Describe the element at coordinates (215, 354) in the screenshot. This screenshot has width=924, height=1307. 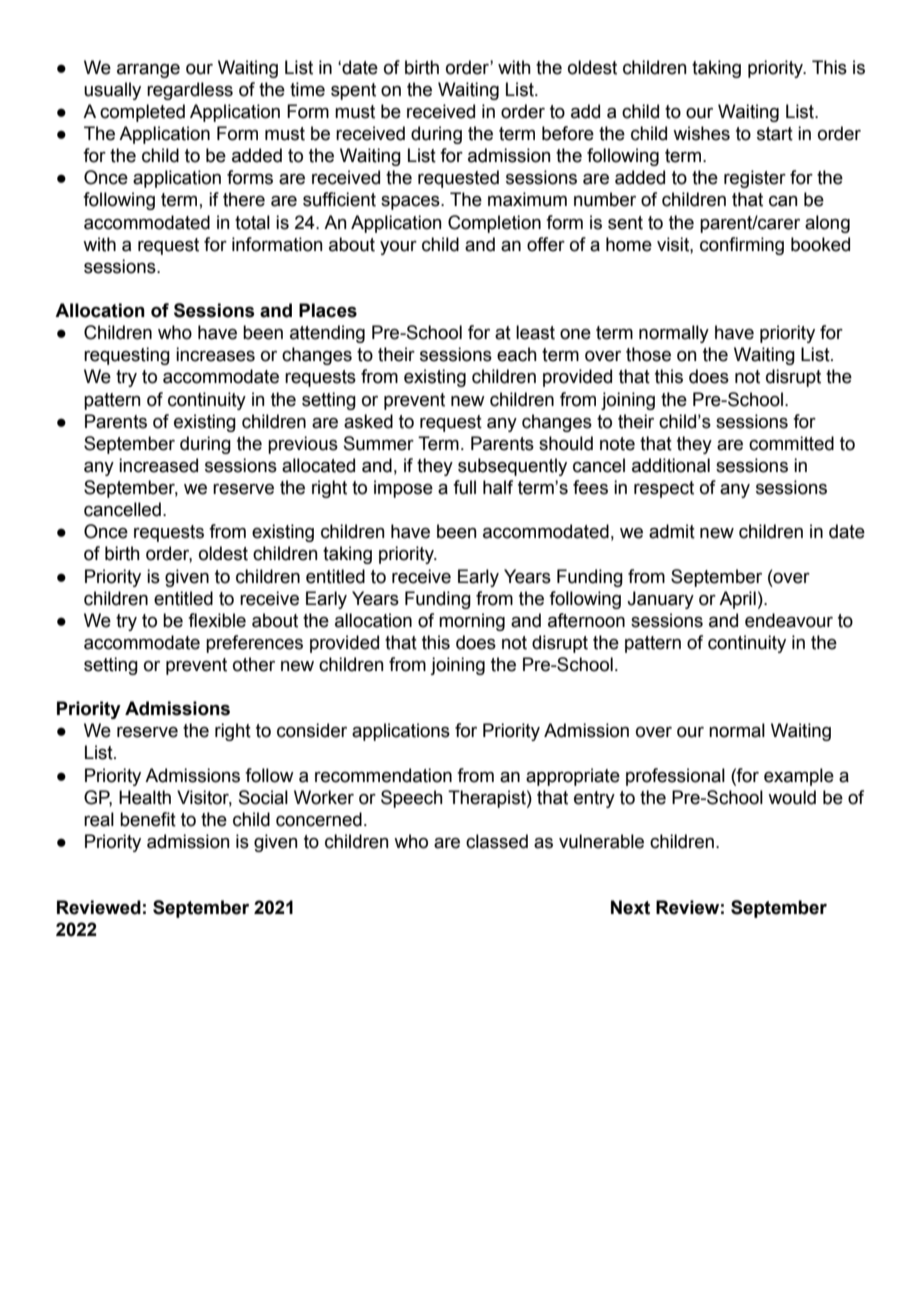
I see `increases` at that location.
